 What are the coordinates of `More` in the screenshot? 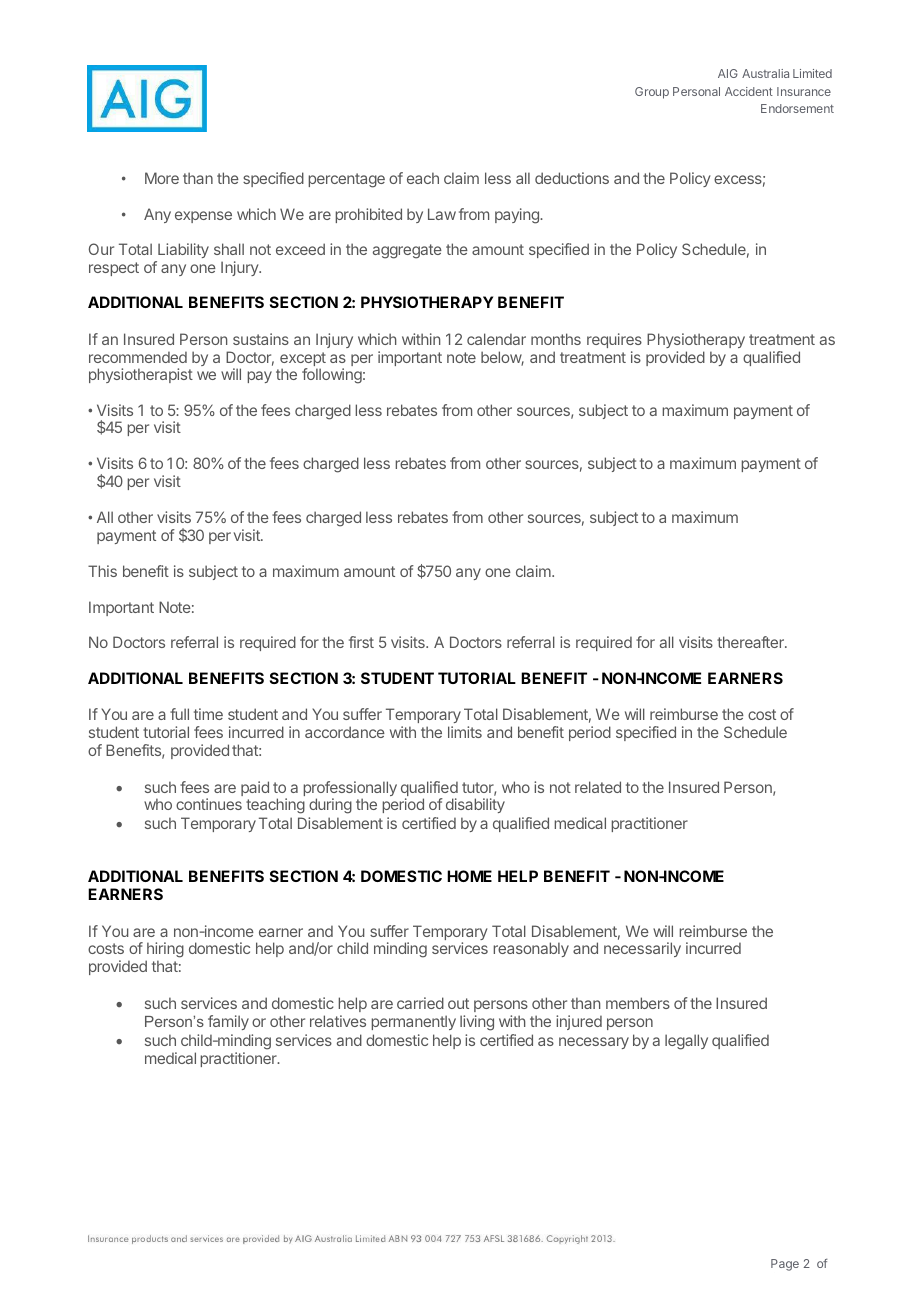 It's located at (162, 178).
